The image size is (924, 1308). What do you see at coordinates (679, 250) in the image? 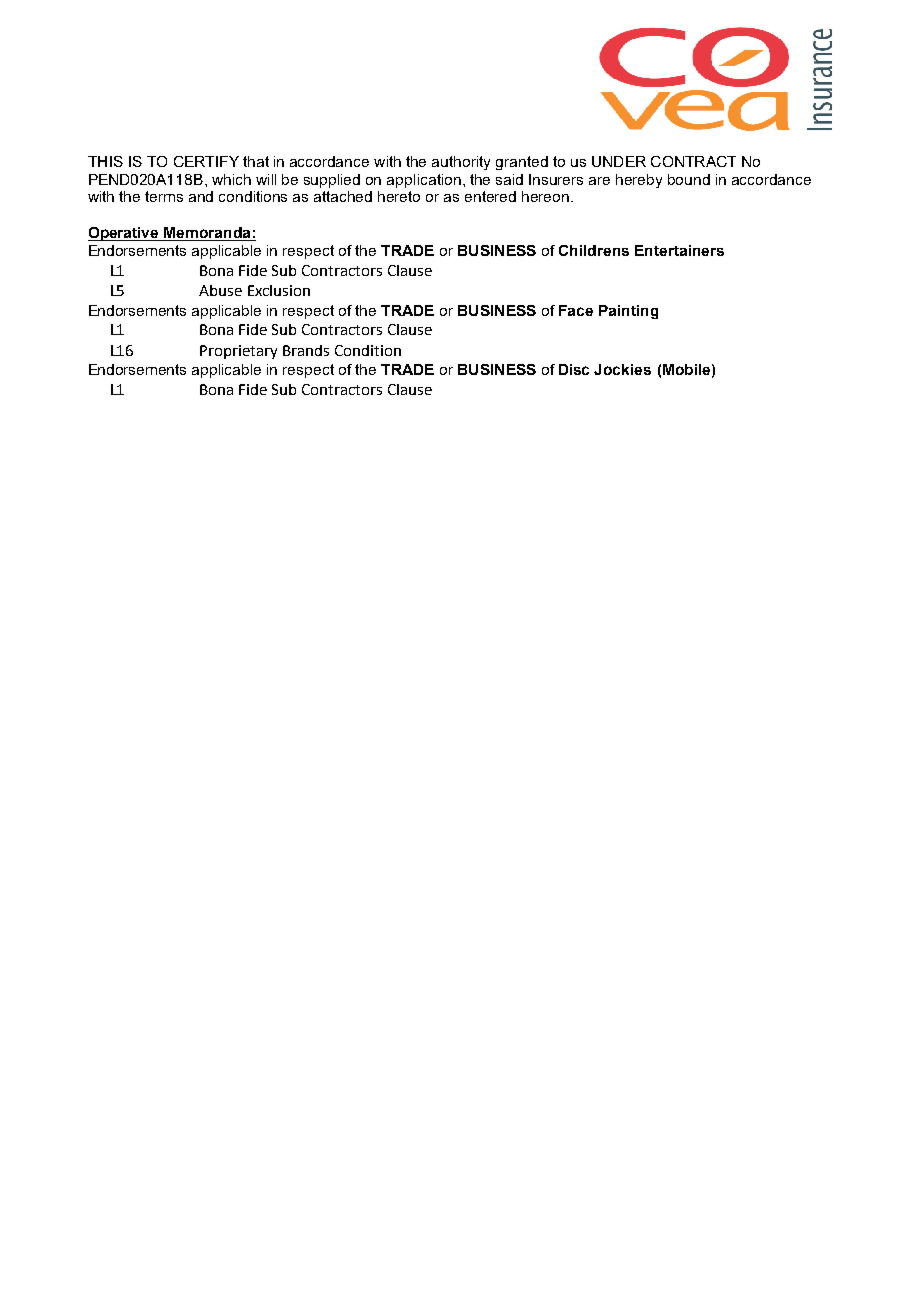
I see `Entertainers` at bounding box center [679, 250].
